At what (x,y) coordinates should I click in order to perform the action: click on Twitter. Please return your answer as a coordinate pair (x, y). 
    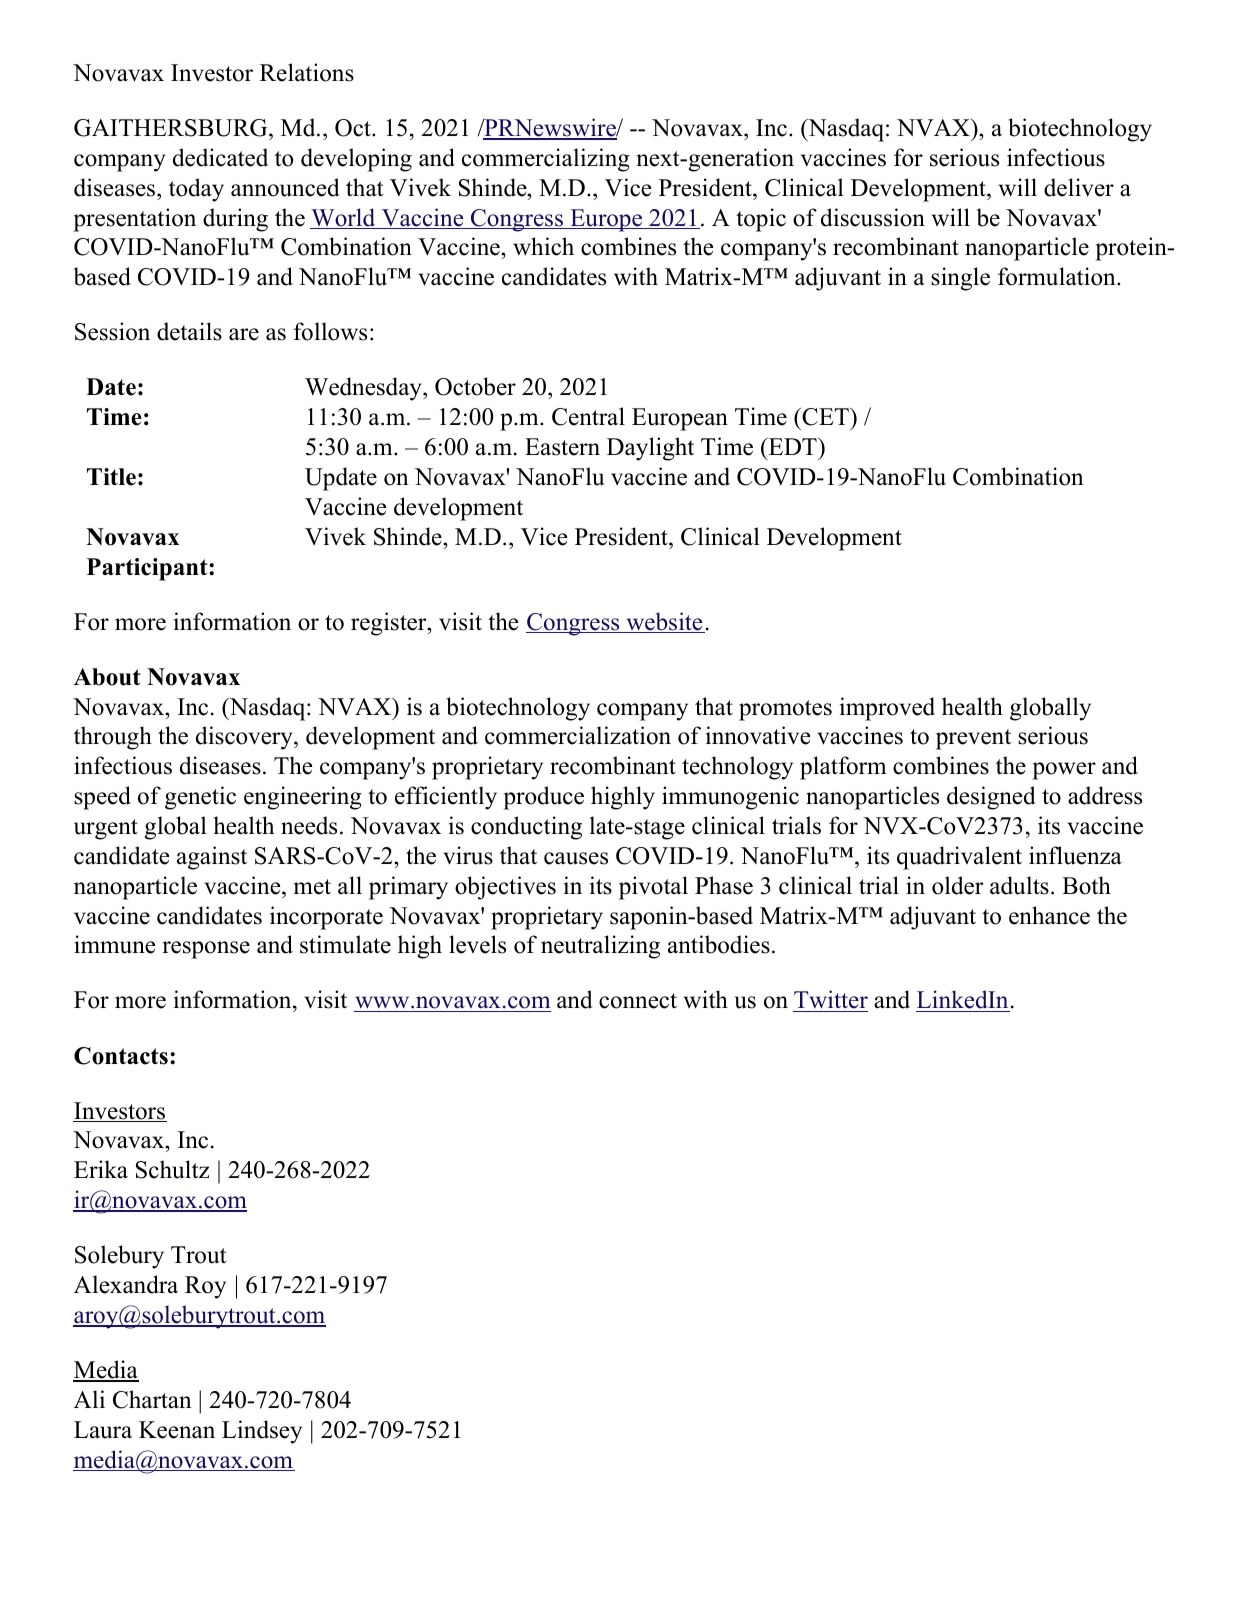
    Looking at the image, I should click on (830, 1001).
